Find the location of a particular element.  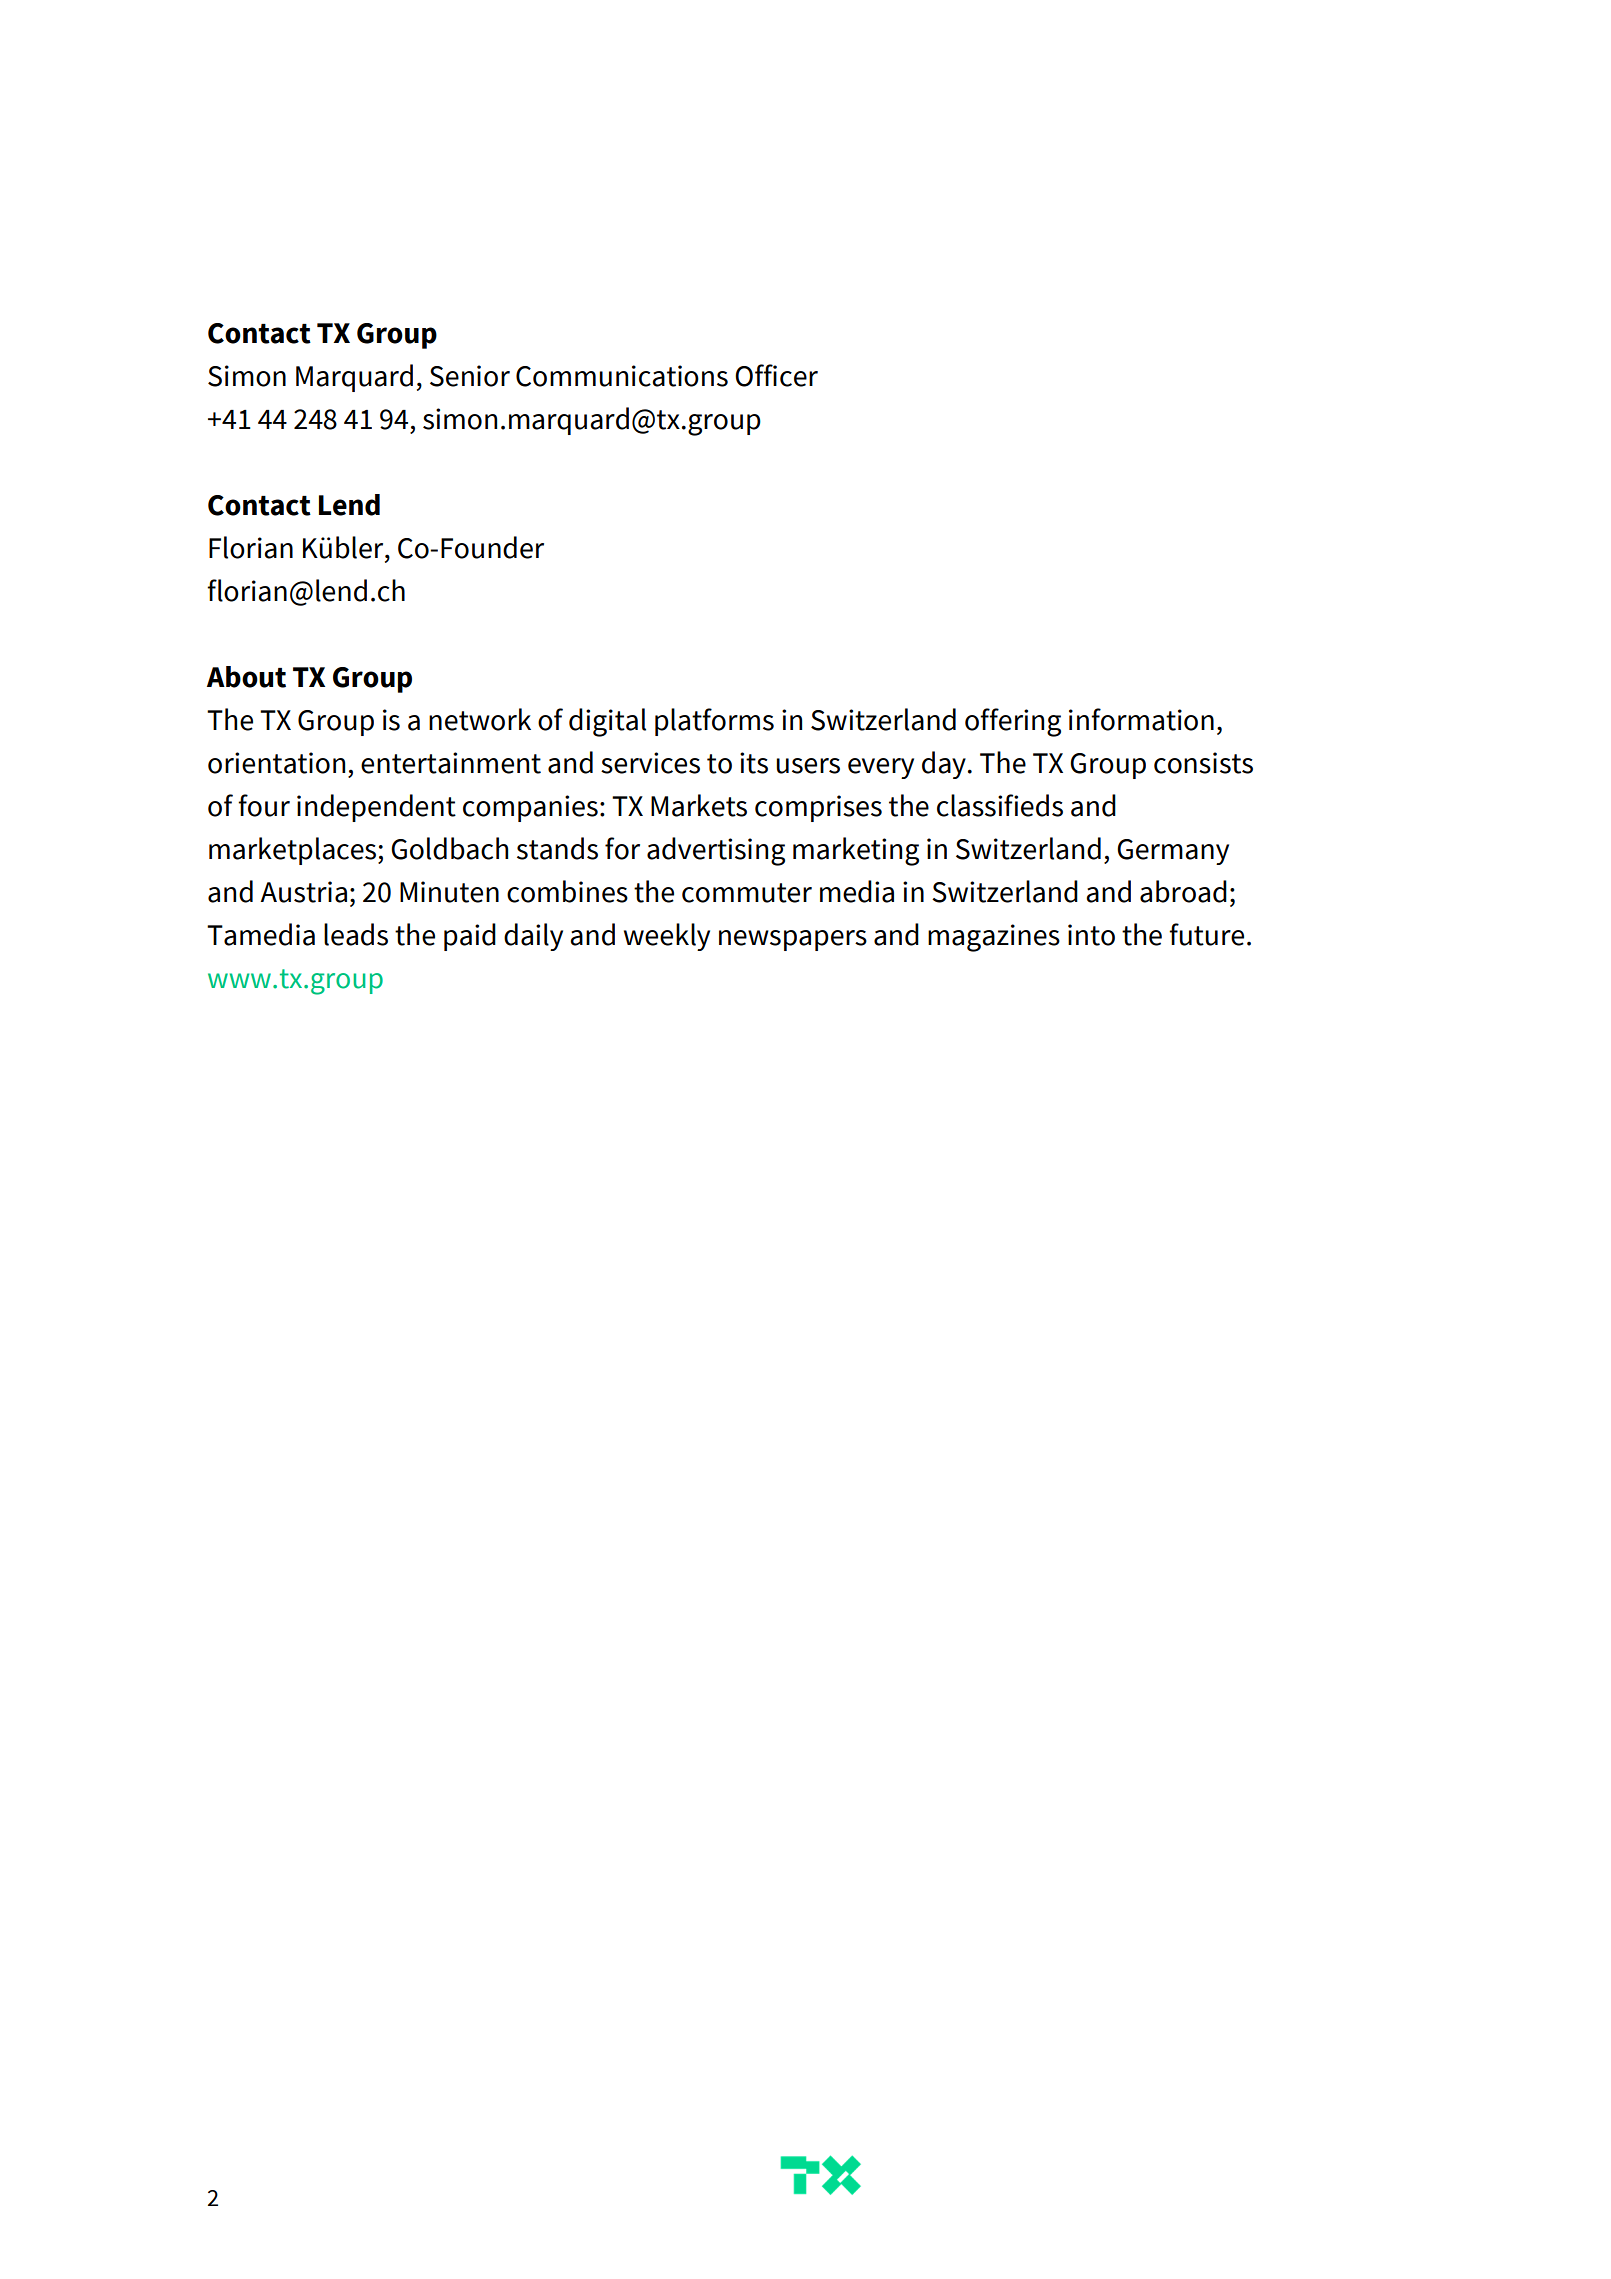

Officer is located at coordinates (776, 375).
